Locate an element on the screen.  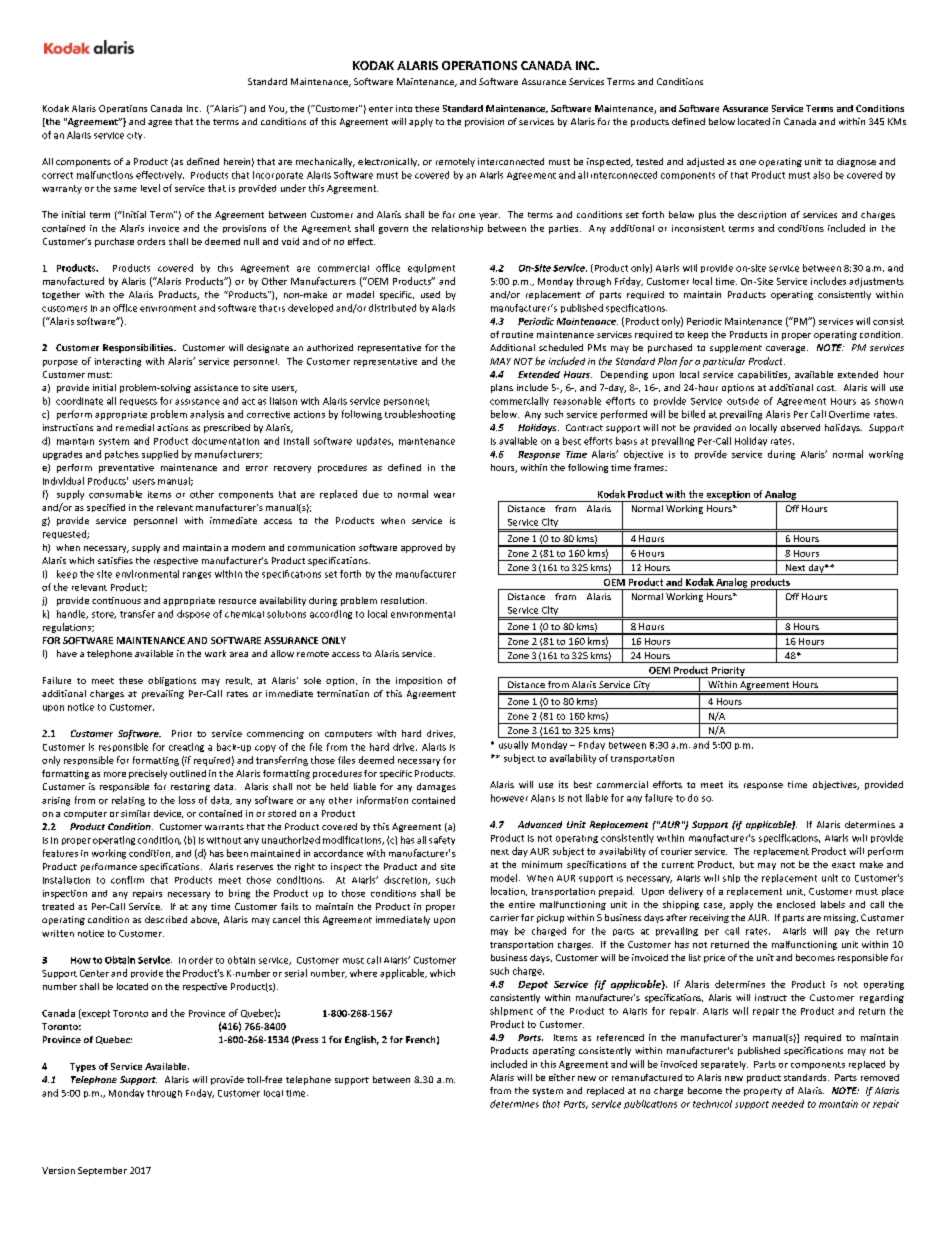
troubleshooting is located at coordinates (420, 415).
